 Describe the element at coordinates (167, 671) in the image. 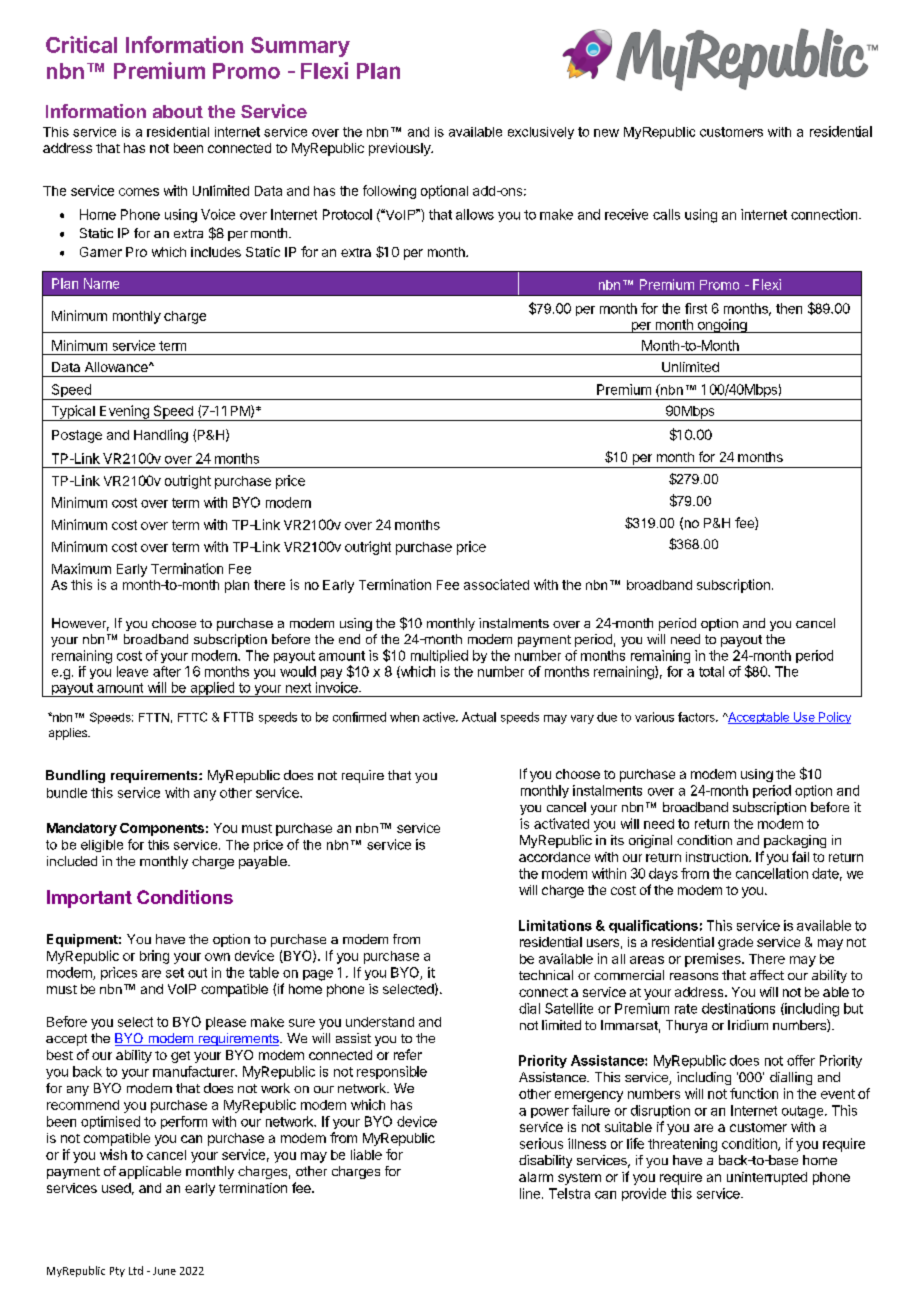

I see `after` at that location.
